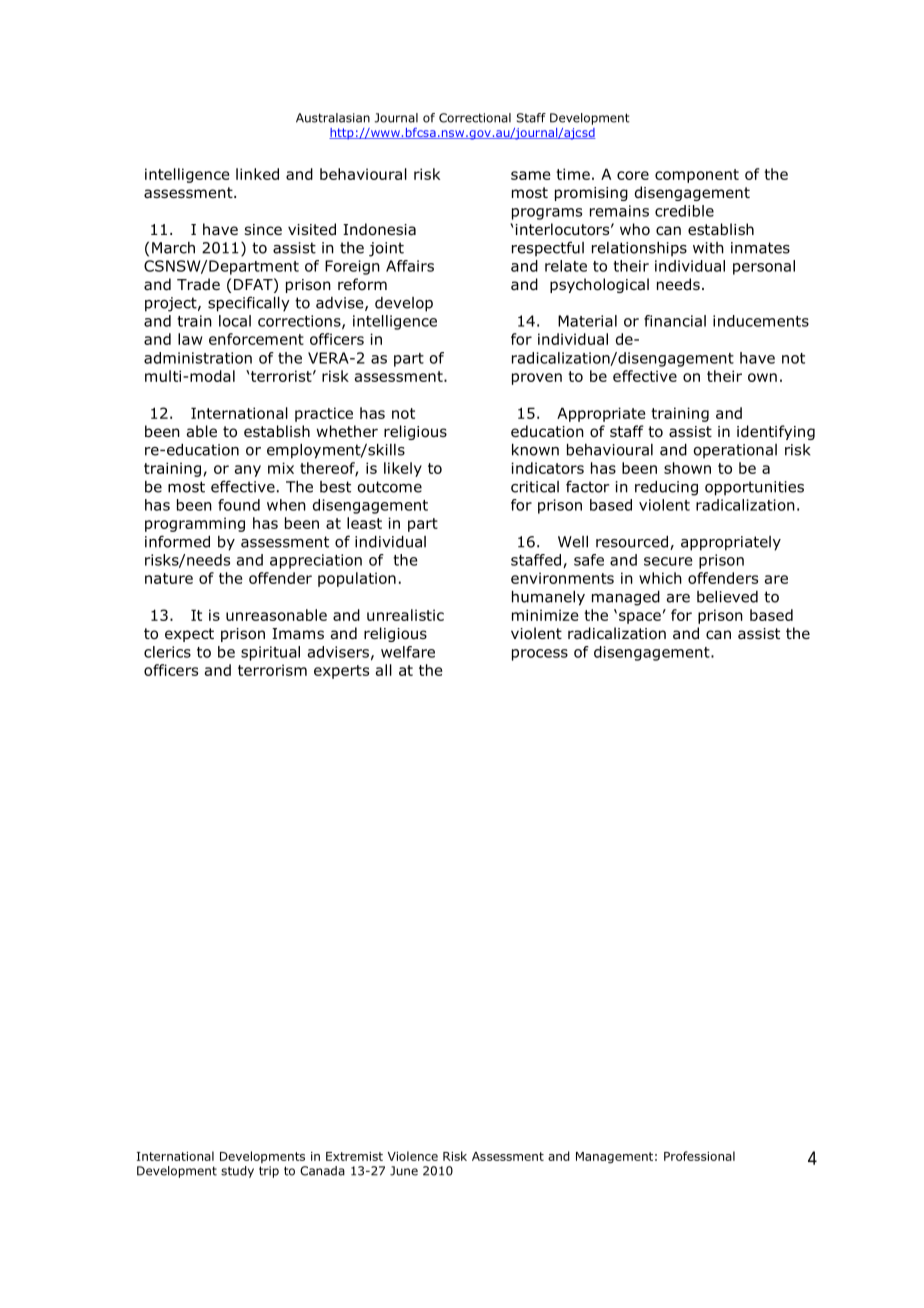 Image resolution: width=924 pixels, height=1308 pixels. Describe the element at coordinates (535, 487) in the page. I see `critical` at that location.
